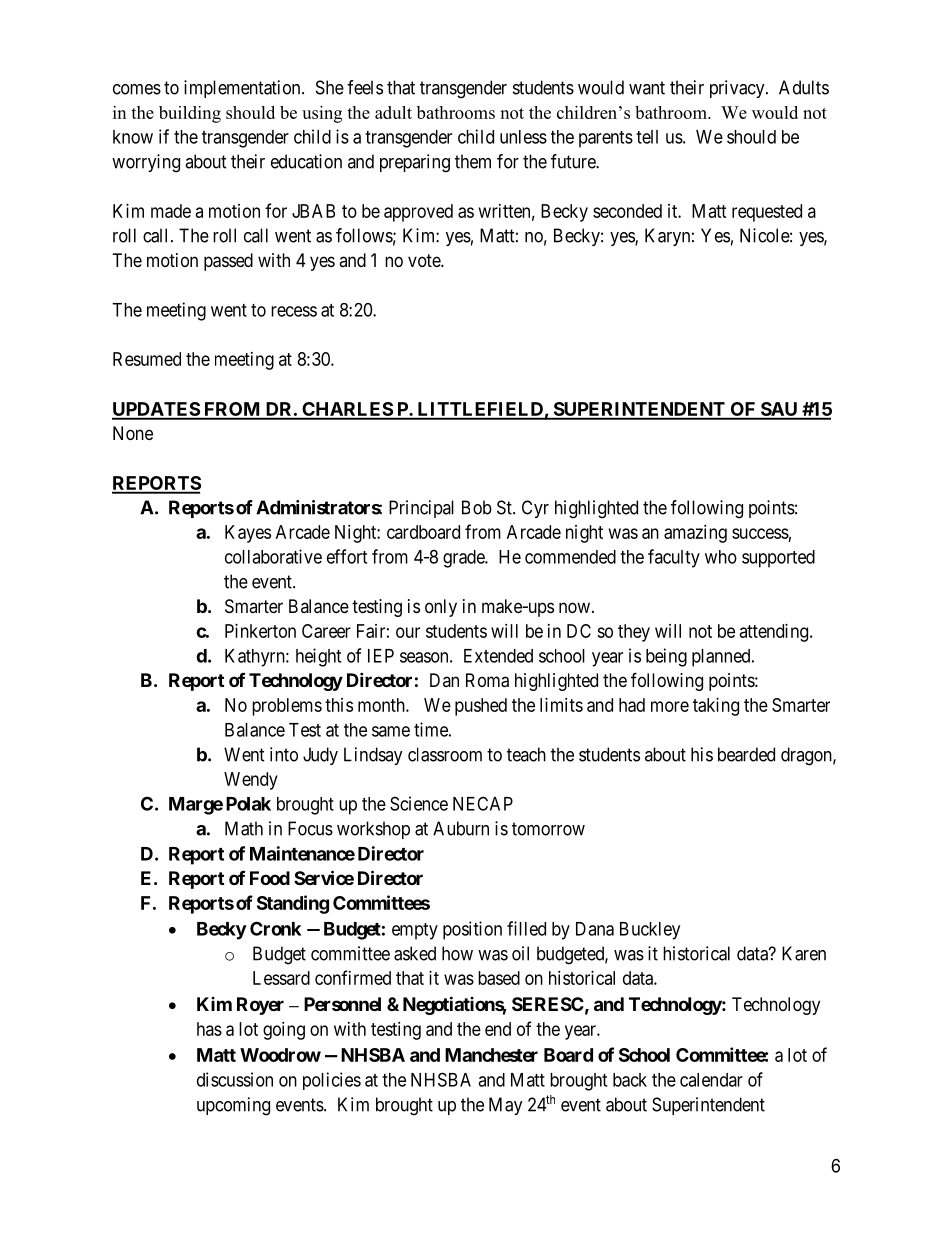 The height and width of the screenshot is (1233, 952). Describe the element at coordinates (473, 161) in the screenshot. I see `them` at that location.
